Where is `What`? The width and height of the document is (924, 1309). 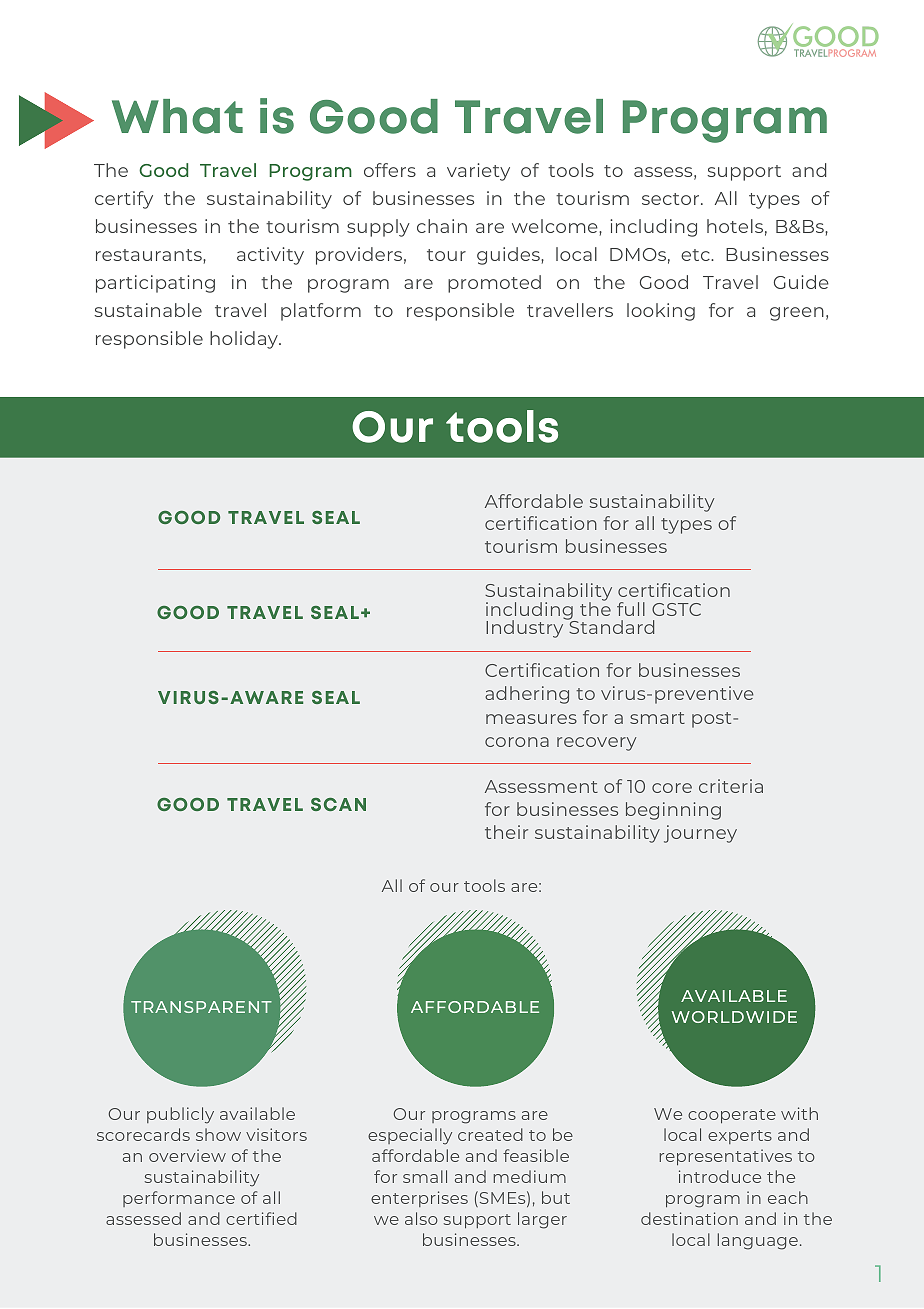 What is located at coordinates (177, 116).
